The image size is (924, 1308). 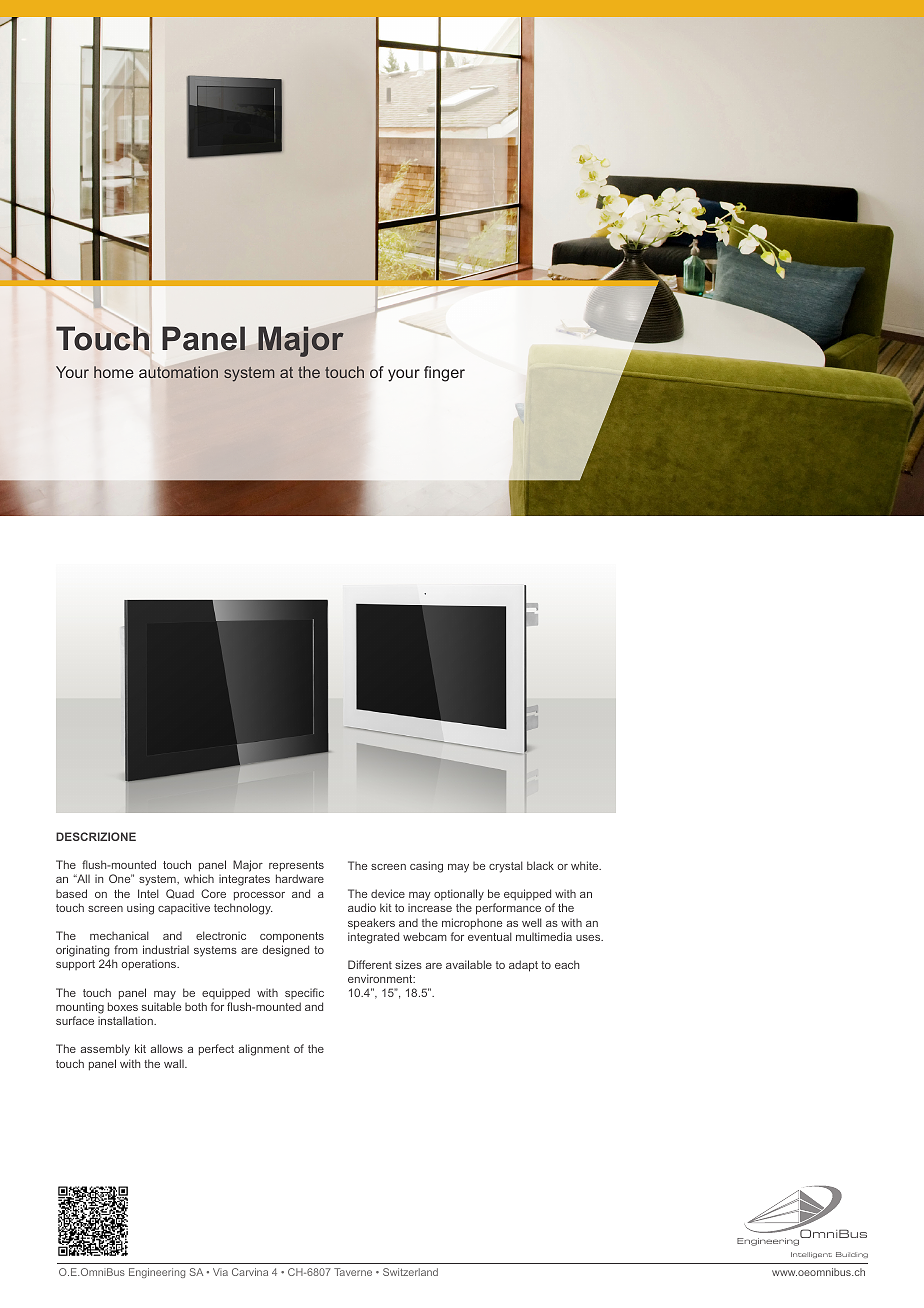 What do you see at coordinates (567, 964) in the page?
I see `each` at bounding box center [567, 964].
